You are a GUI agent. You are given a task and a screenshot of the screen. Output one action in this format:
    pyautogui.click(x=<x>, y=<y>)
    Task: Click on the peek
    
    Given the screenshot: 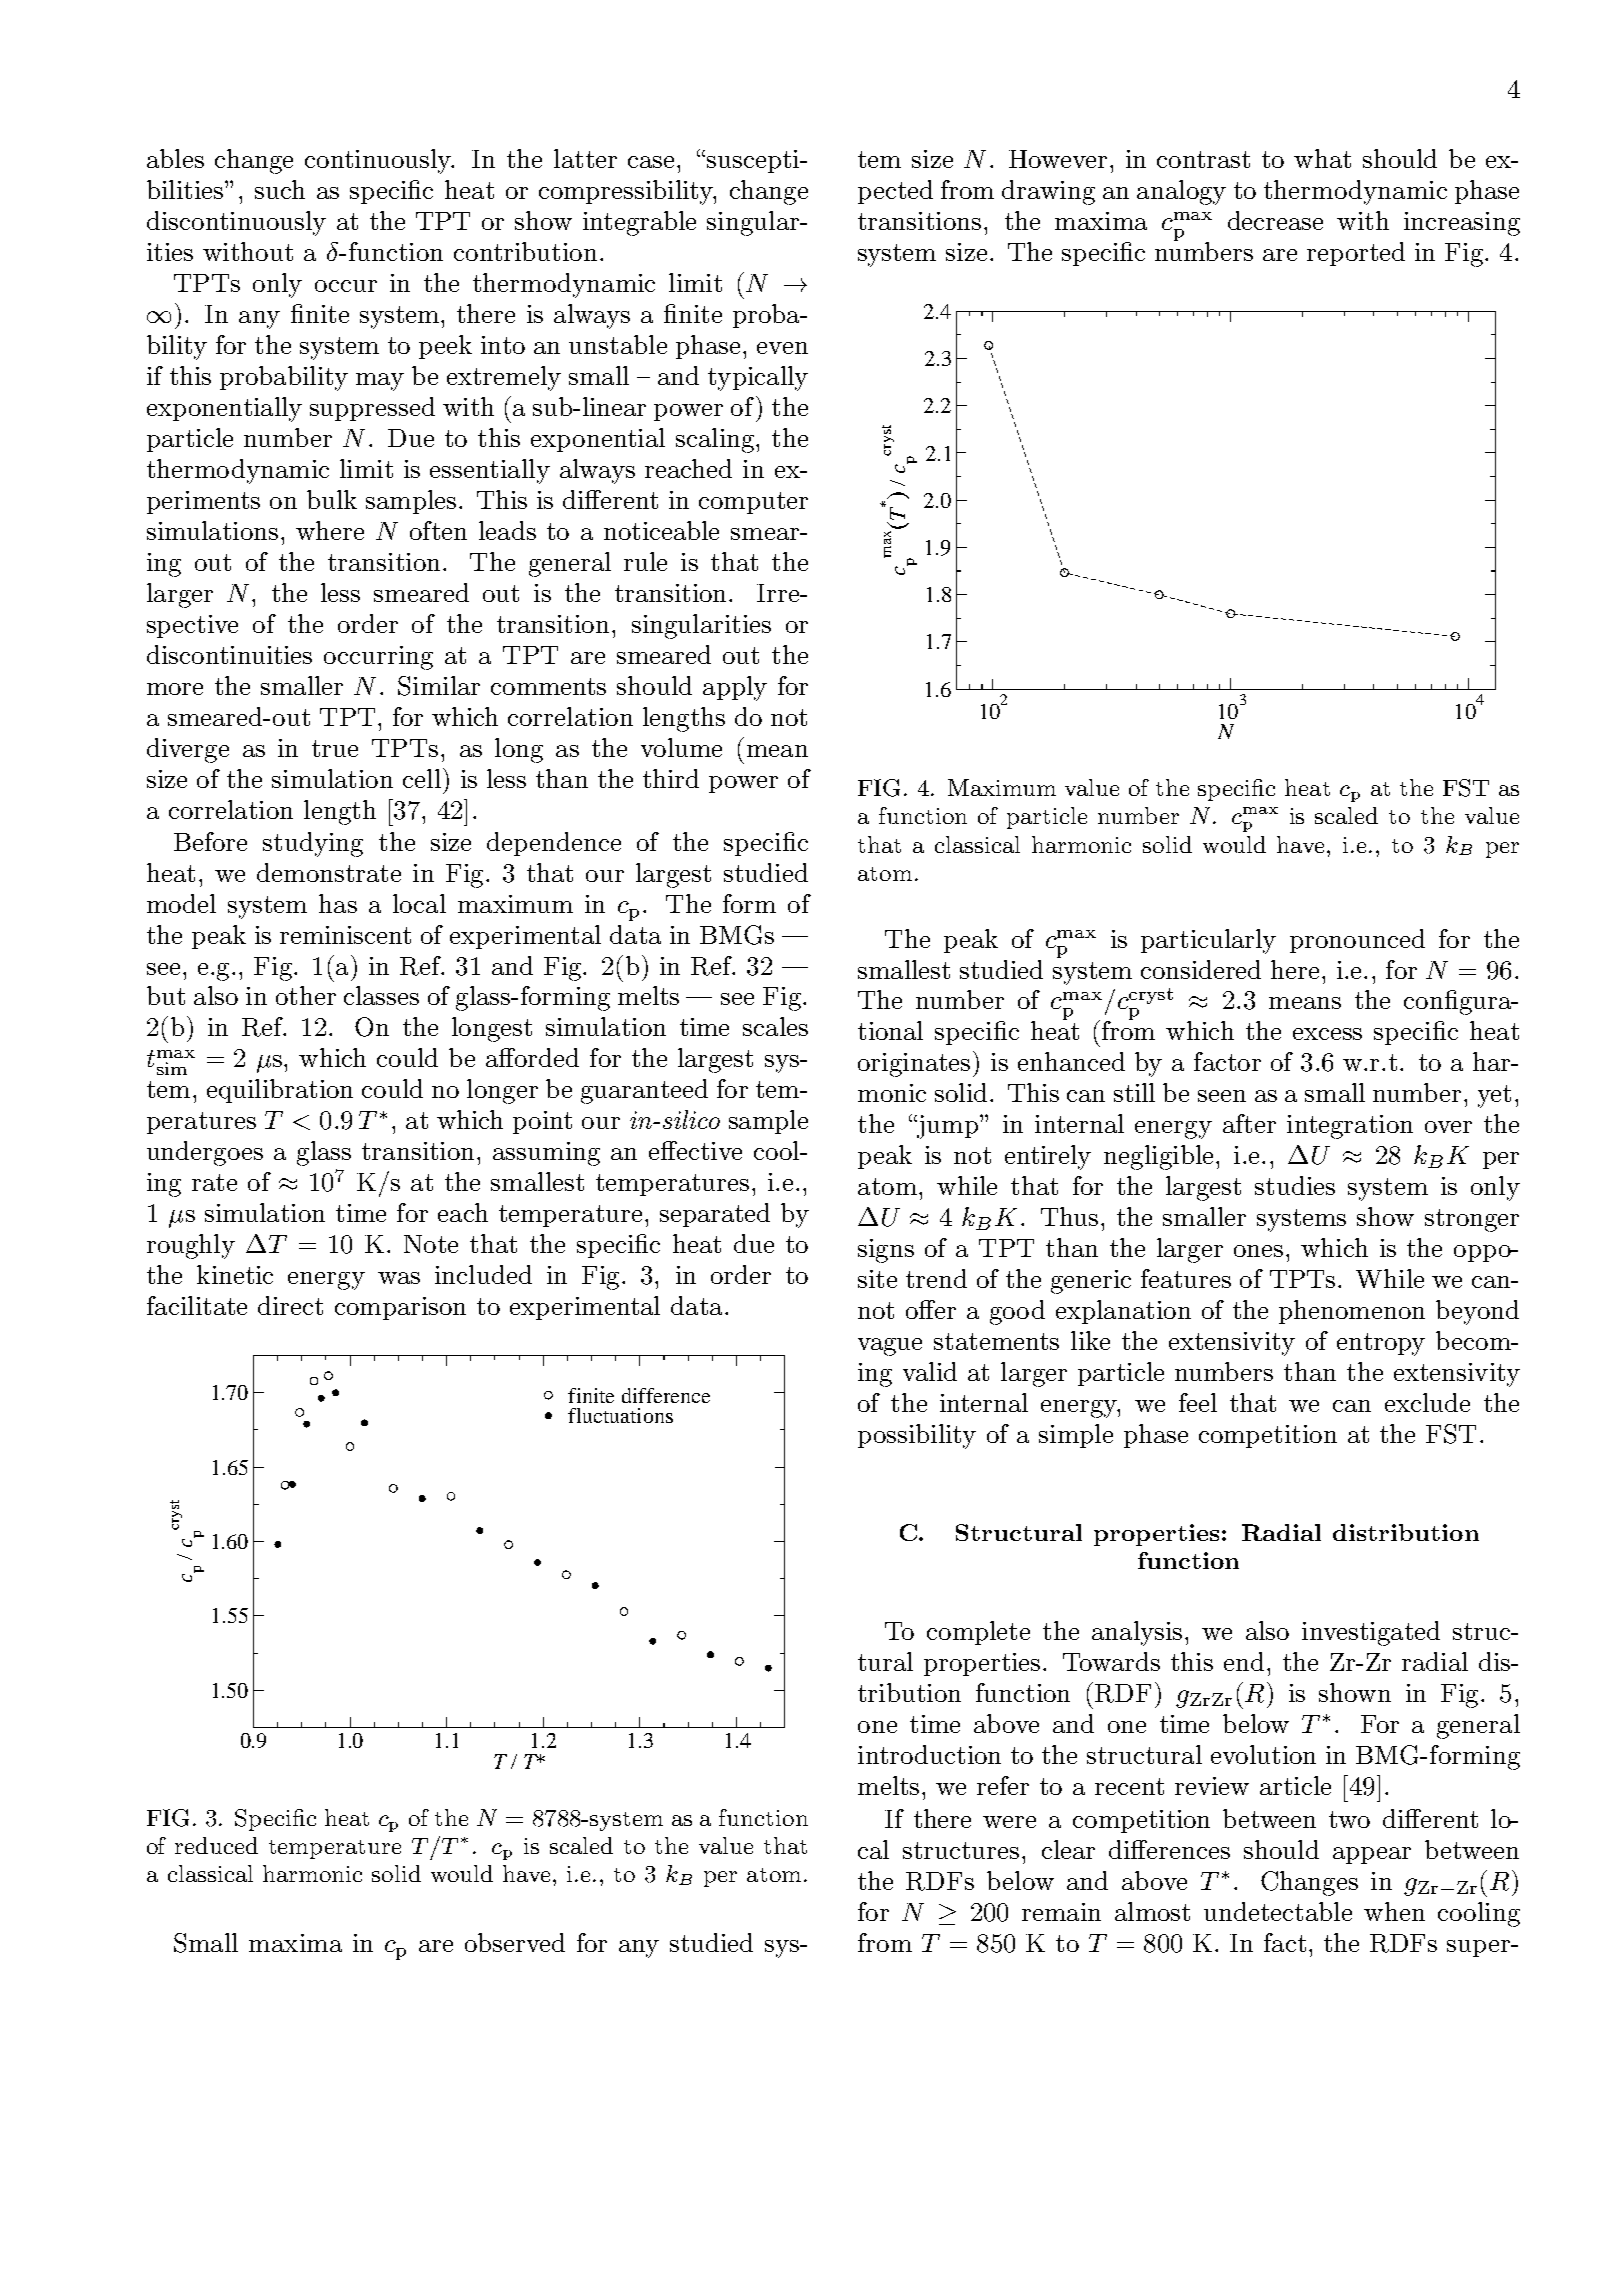 What is the action you would take?
    pyautogui.click(x=445, y=347)
